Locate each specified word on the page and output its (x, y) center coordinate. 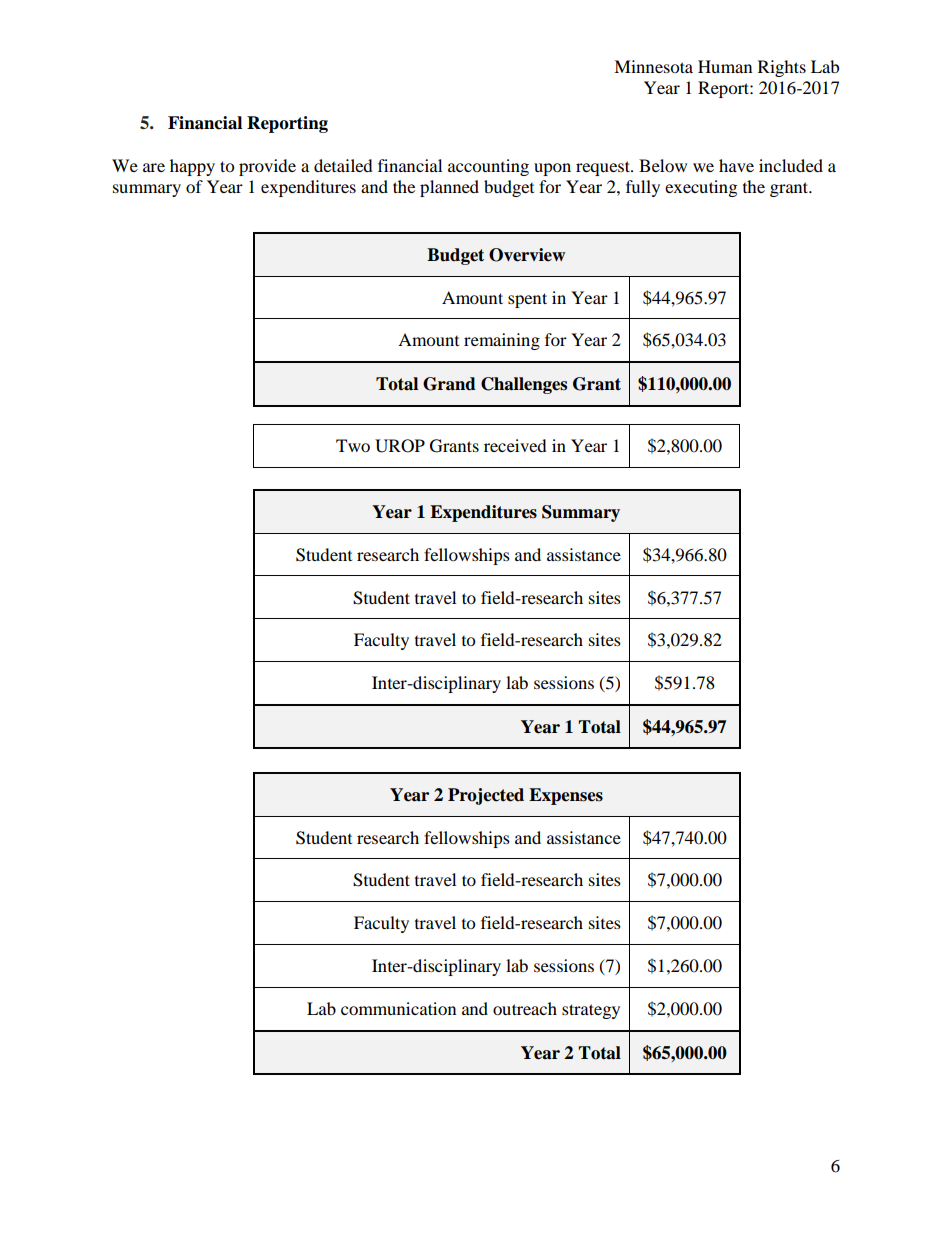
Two (353, 445)
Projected (486, 796)
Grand (449, 384)
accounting (488, 167)
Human (725, 66)
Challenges (524, 385)
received (515, 445)
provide (267, 167)
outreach (525, 1008)
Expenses (566, 796)
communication (398, 1008)
